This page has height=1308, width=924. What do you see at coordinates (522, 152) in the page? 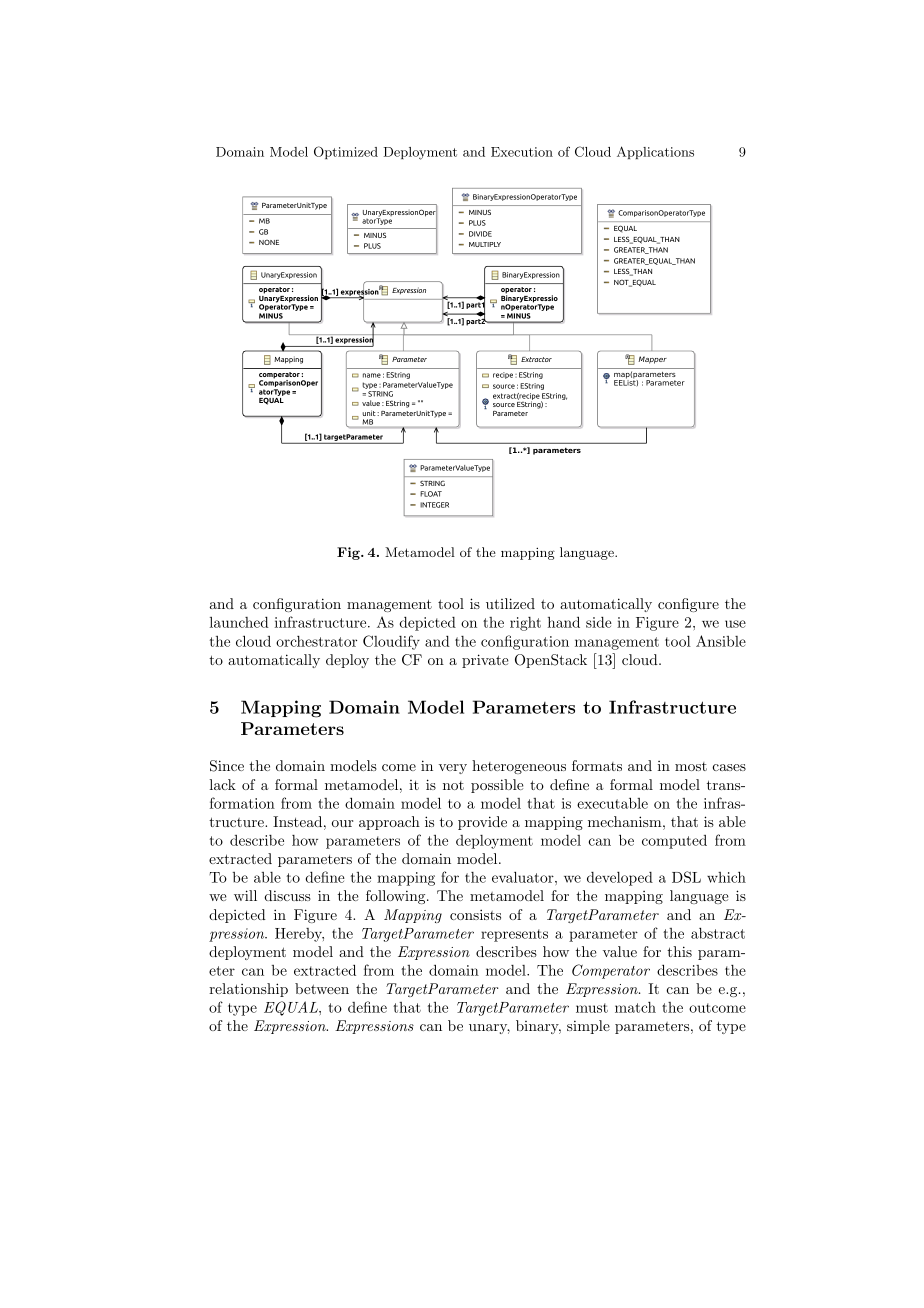
I see `Execution` at bounding box center [522, 152].
